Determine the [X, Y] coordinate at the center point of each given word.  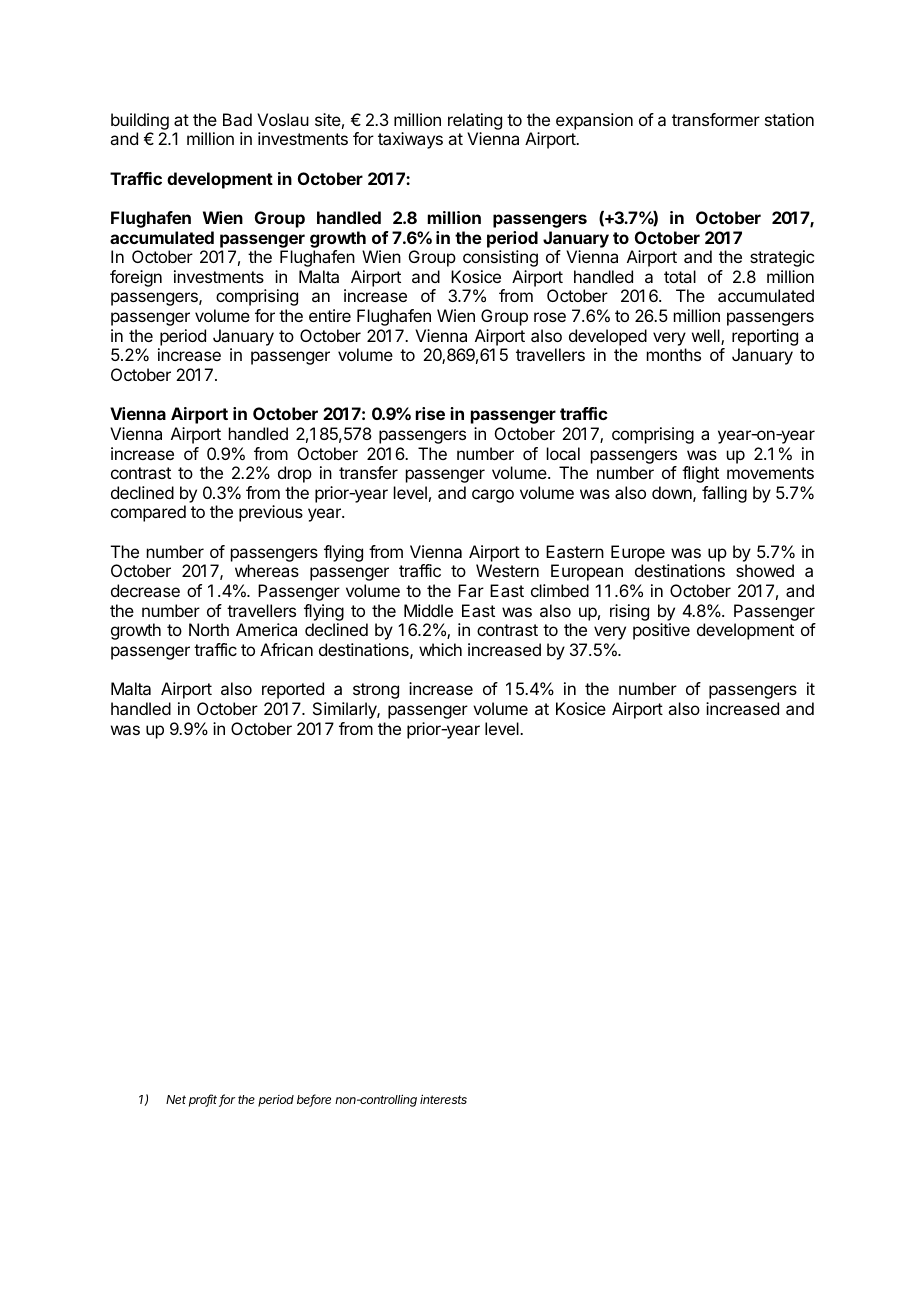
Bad [237, 119]
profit [204, 1100]
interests [443, 1099]
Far [471, 590]
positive [661, 631]
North [209, 629]
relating [475, 121]
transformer [716, 119]
